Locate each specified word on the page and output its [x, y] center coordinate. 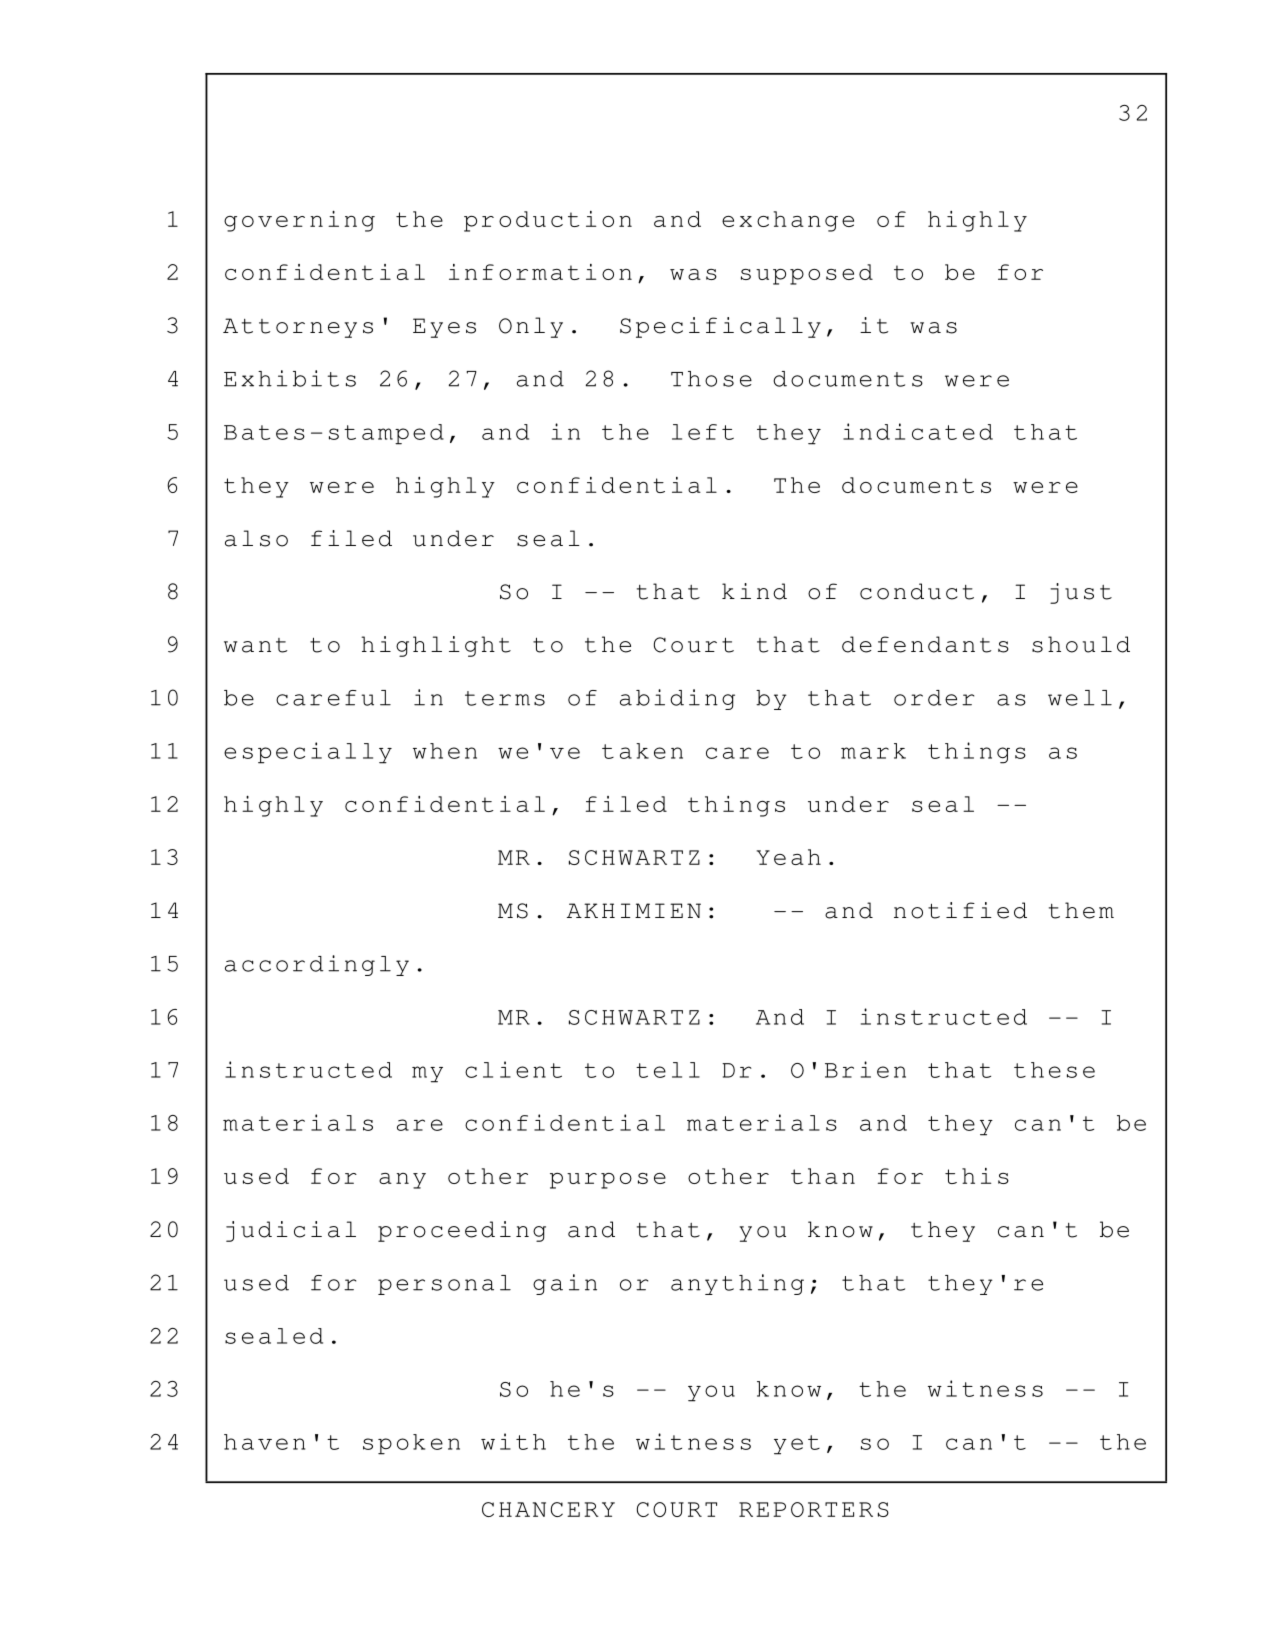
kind [754, 591]
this [977, 1176]
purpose [608, 1181]
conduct [917, 591]
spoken [411, 1444]
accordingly [317, 965]
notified [960, 910]
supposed [807, 274]
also [256, 538]
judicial [291, 1231]
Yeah [789, 857]
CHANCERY [548, 1509]
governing [299, 221]
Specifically [720, 327]
